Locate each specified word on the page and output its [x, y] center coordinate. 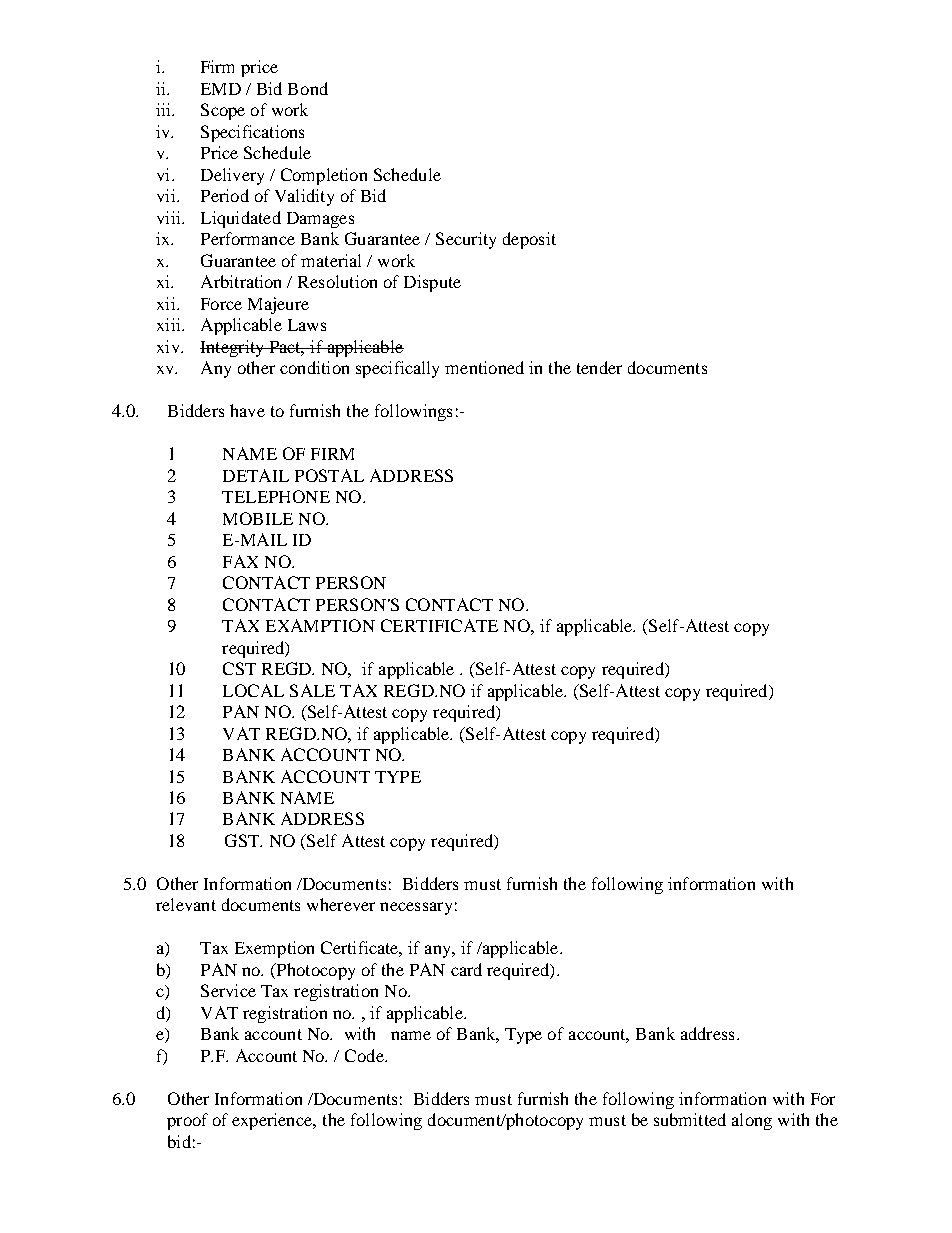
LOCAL [253, 690]
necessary [416, 908]
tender [599, 367]
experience [273, 1121]
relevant [186, 904]
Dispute [432, 283]
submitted [690, 1119]
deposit [529, 240]
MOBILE [258, 518]
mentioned [484, 367]
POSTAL [329, 475]
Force [221, 304]
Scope [223, 111]
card [466, 969]
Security [466, 240]
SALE [312, 690]
